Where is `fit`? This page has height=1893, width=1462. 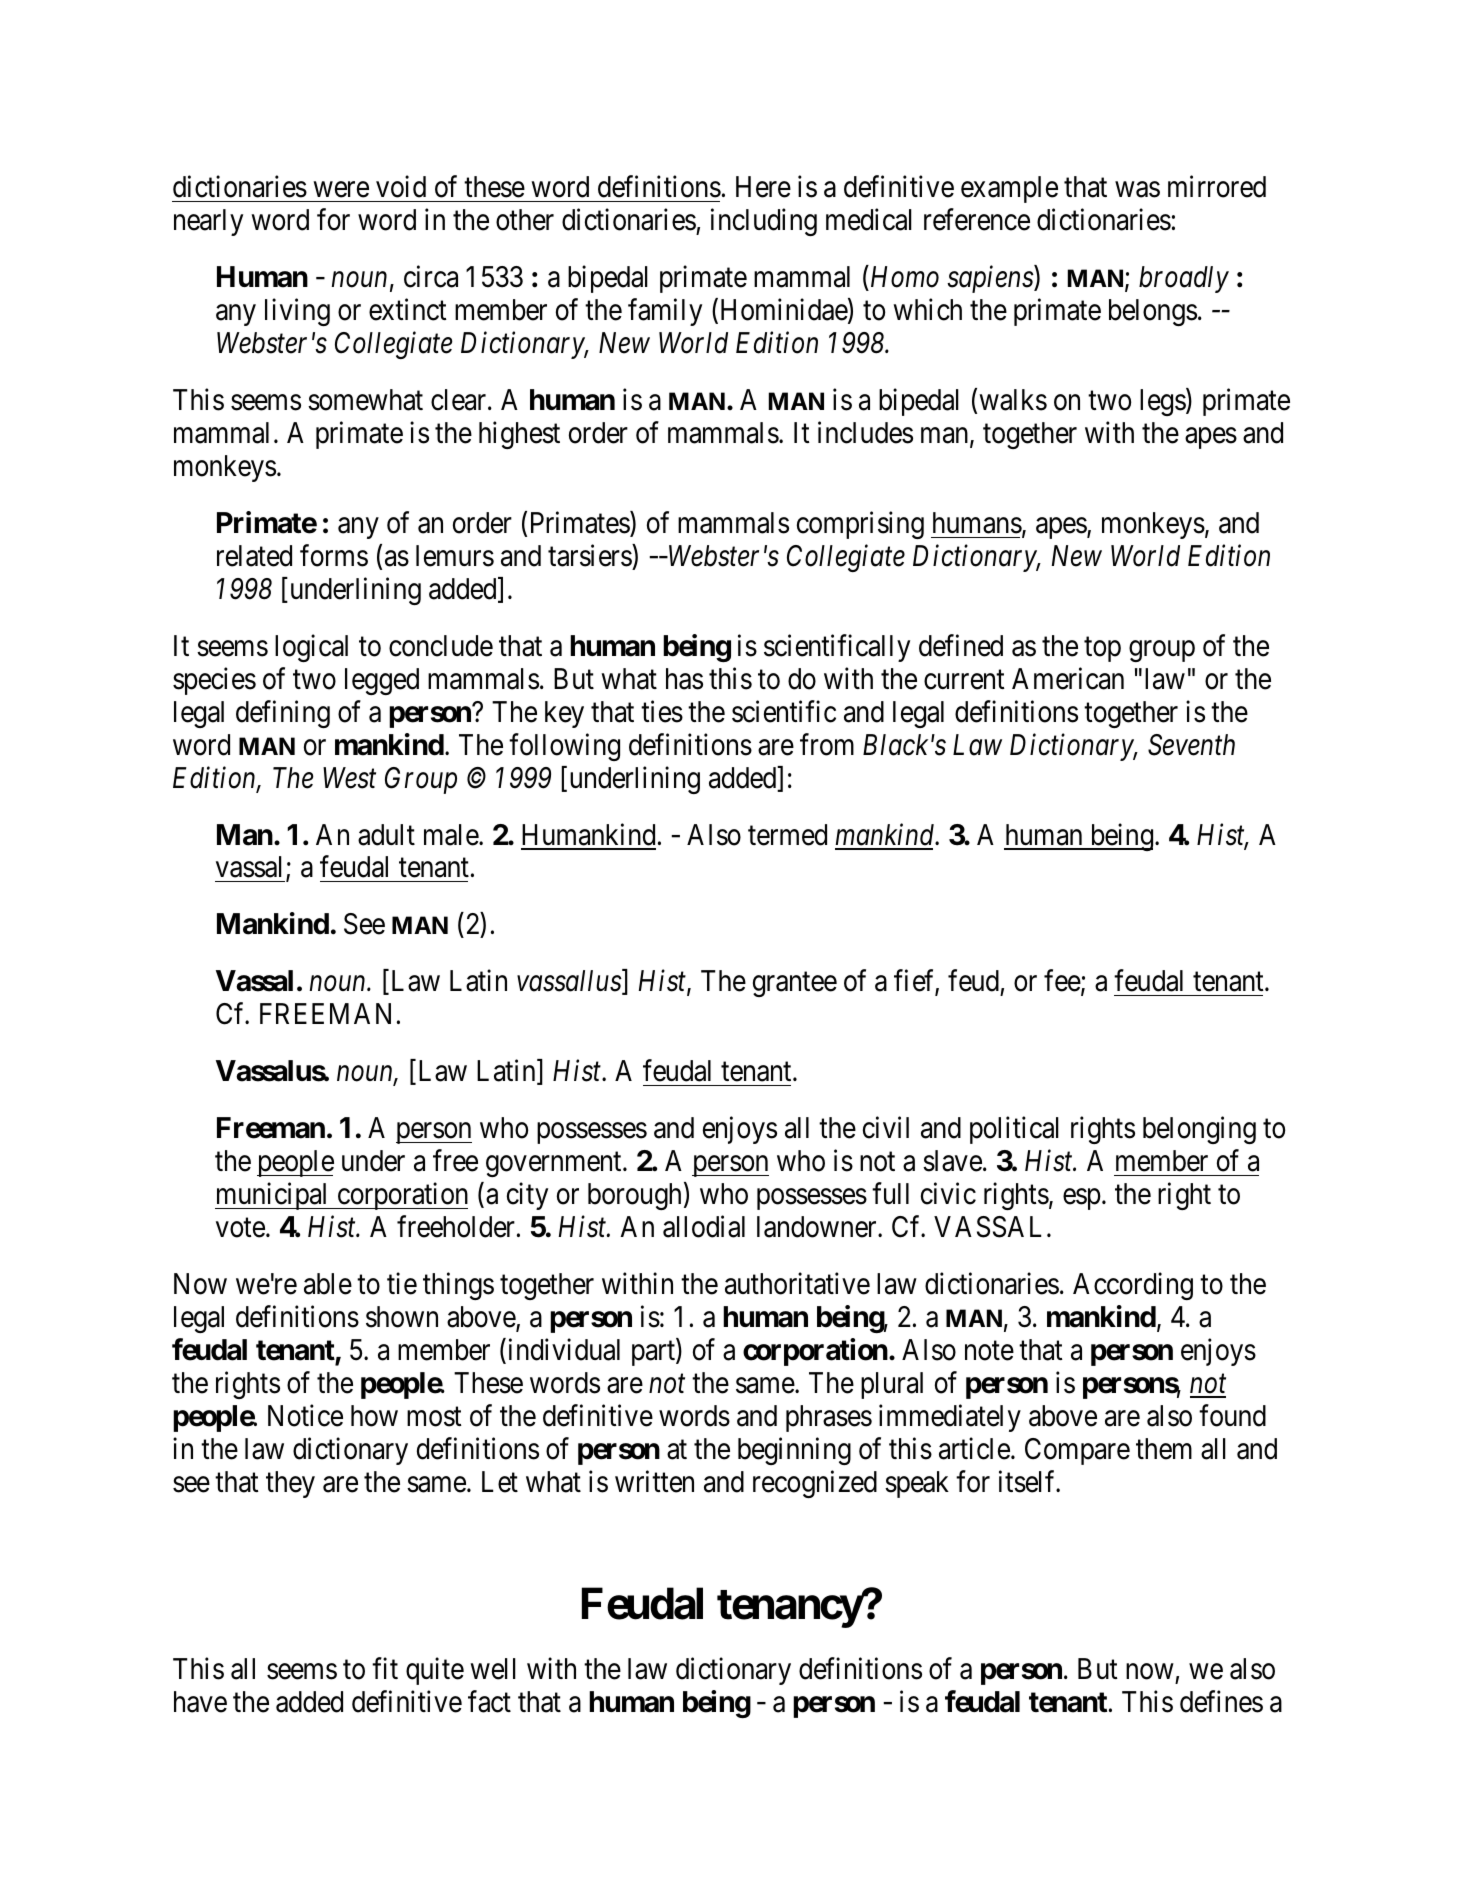
fit is located at coordinates (385, 1668).
